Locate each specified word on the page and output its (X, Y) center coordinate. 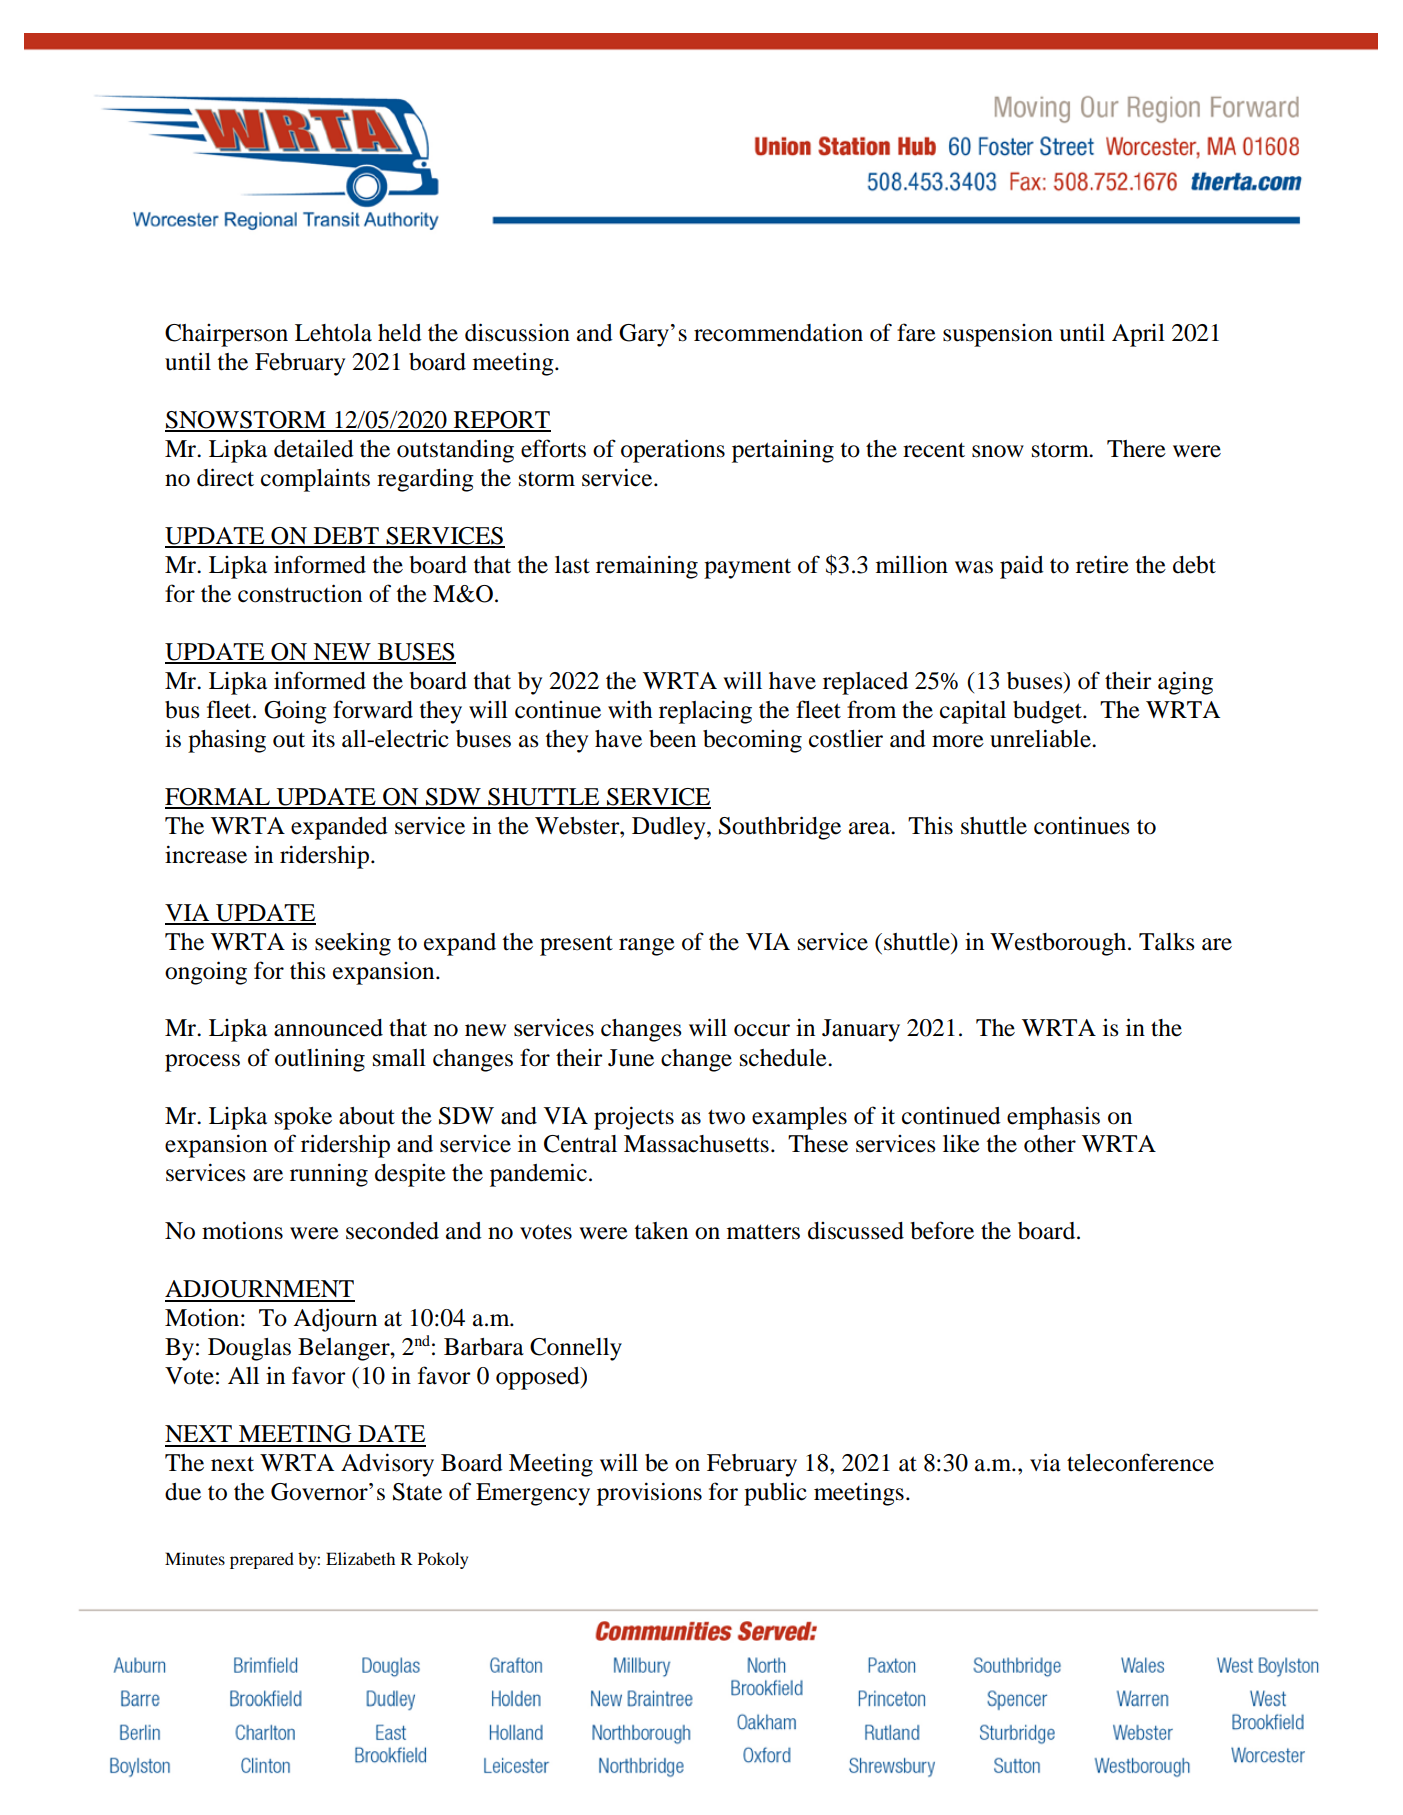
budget (1048, 712)
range (647, 947)
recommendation (778, 332)
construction (300, 593)
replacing (705, 712)
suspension (998, 335)
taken (661, 1231)
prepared (262, 1560)
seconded (392, 1231)
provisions (649, 1494)
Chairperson (226, 335)
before (942, 1230)
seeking (353, 944)
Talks (1167, 942)
